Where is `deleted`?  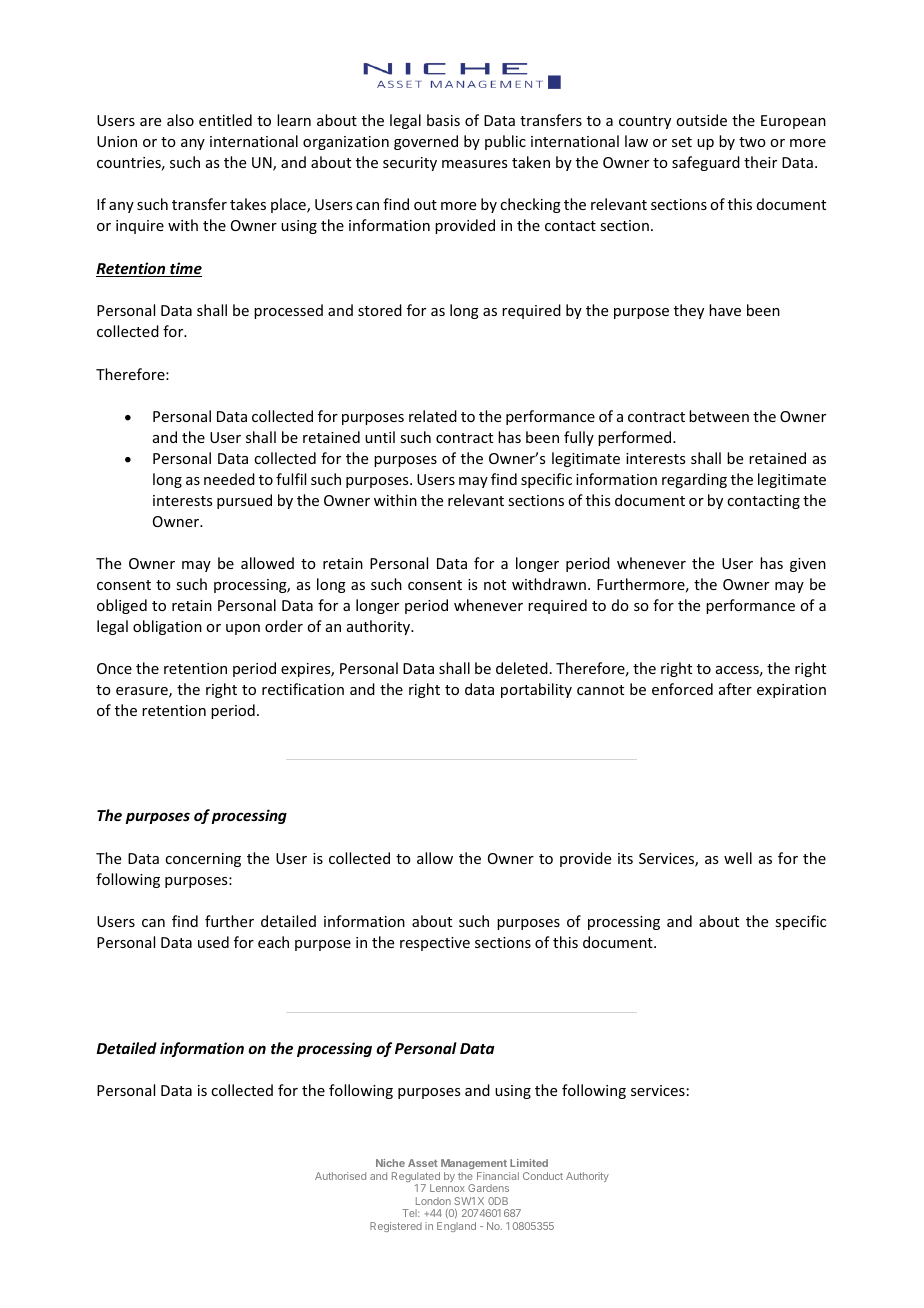
deleted is located at coordinates (522, 668).
